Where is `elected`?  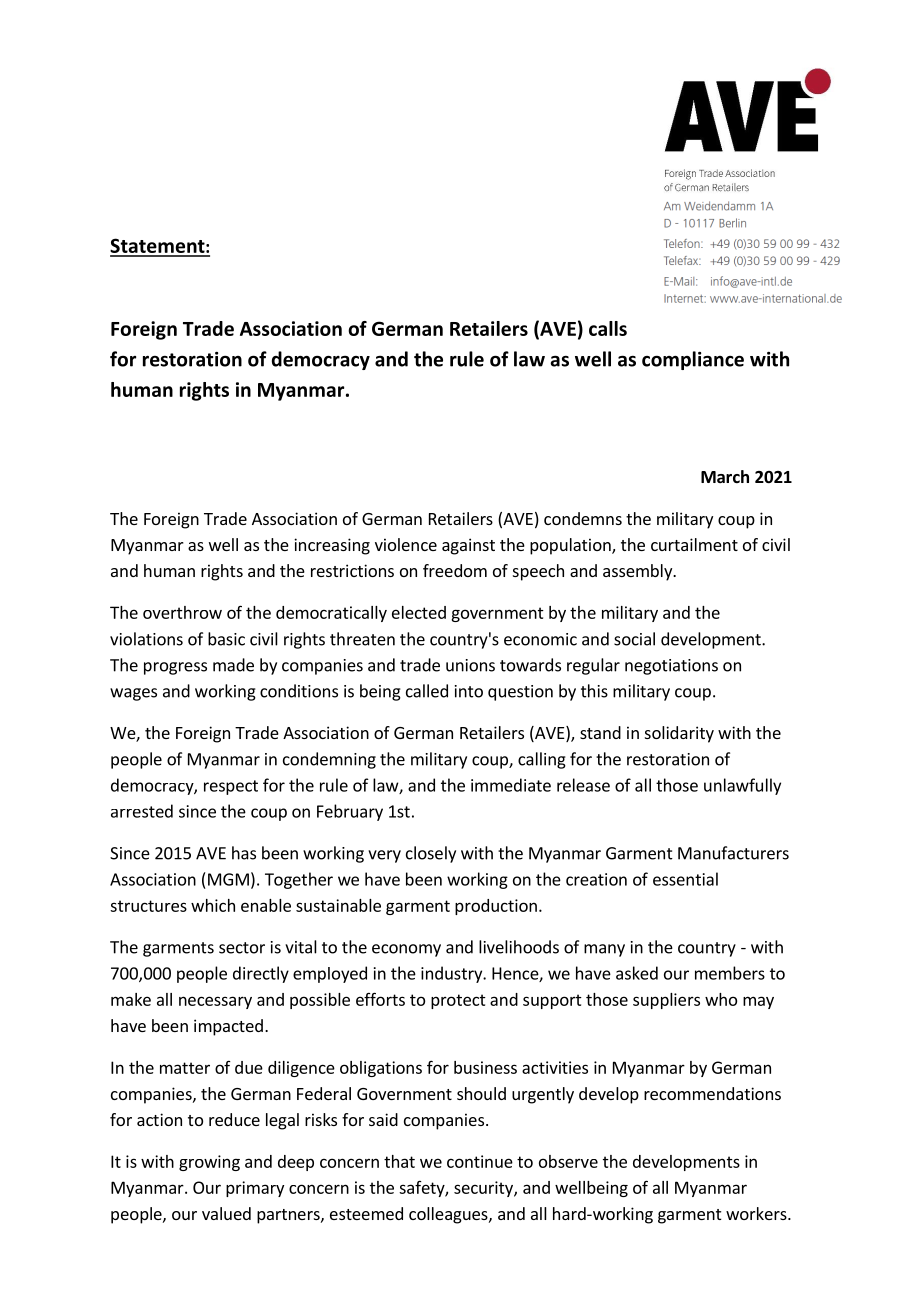 elected is located at coordinates (419, 612).
